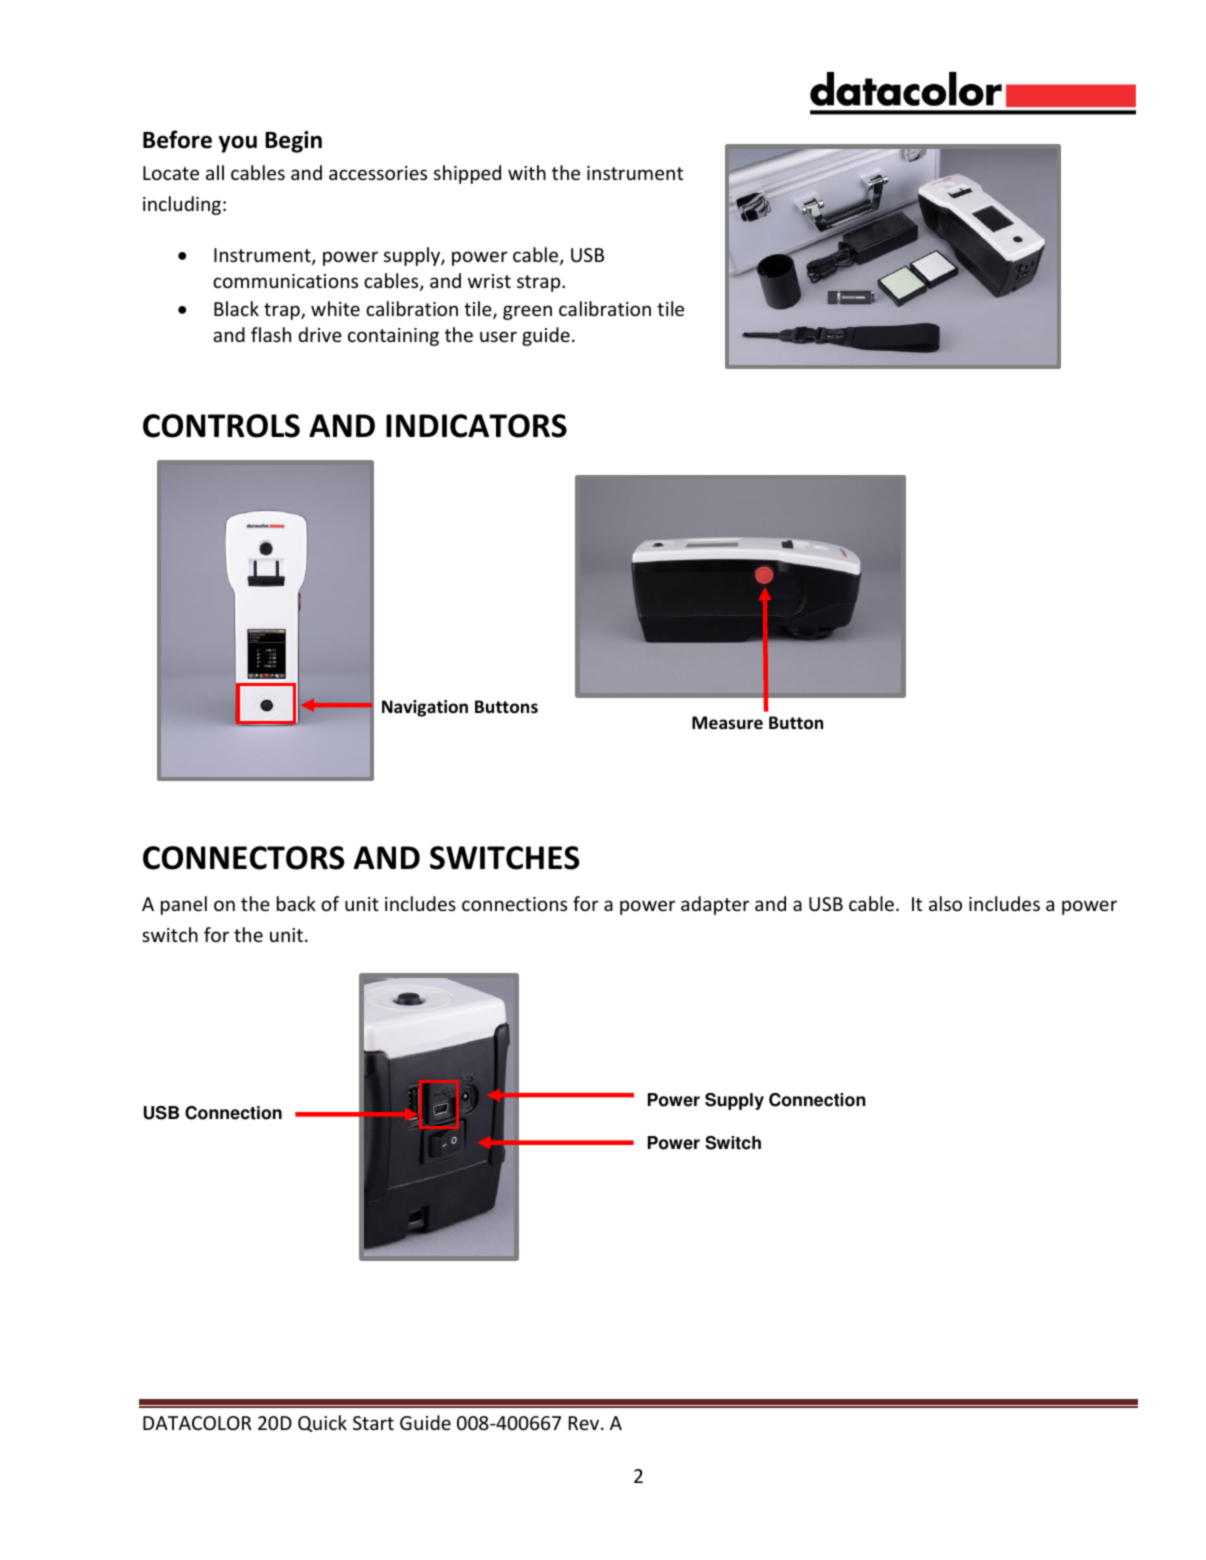 The width and height of the document is (1206, 1560). Describe the element at coordinates (373, 1423) in the document. I see `Start` at that location.
